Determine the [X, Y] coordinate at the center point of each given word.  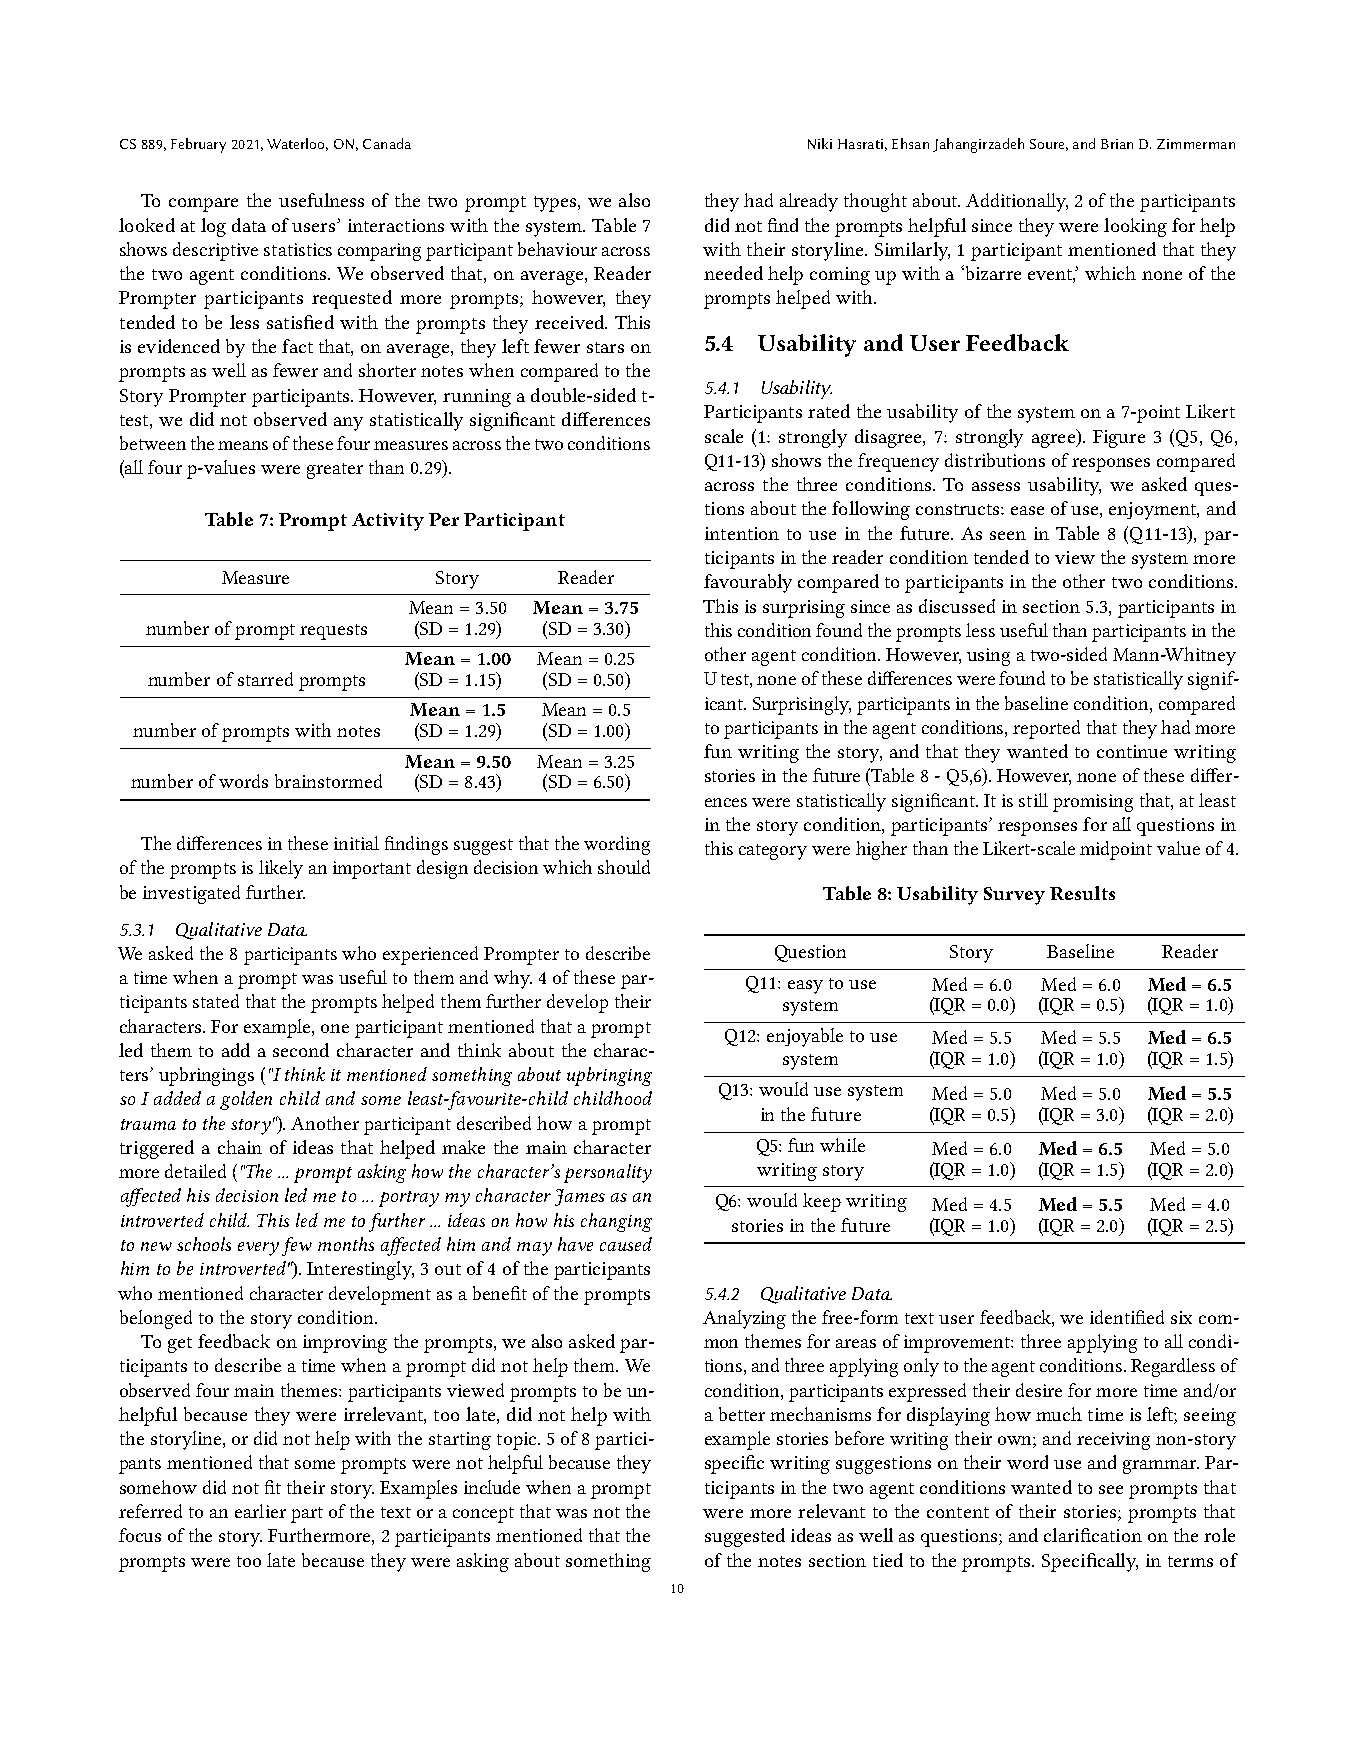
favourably [748, 583]
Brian [1117, 144]
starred [265, 679]
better [742, 1414]
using [988, 657]
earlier [260, 1511]
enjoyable [805, 1037]
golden [246, 1100]
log [213, 227]
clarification [1093, 1535]
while [842, 1145]
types [556, 204]
